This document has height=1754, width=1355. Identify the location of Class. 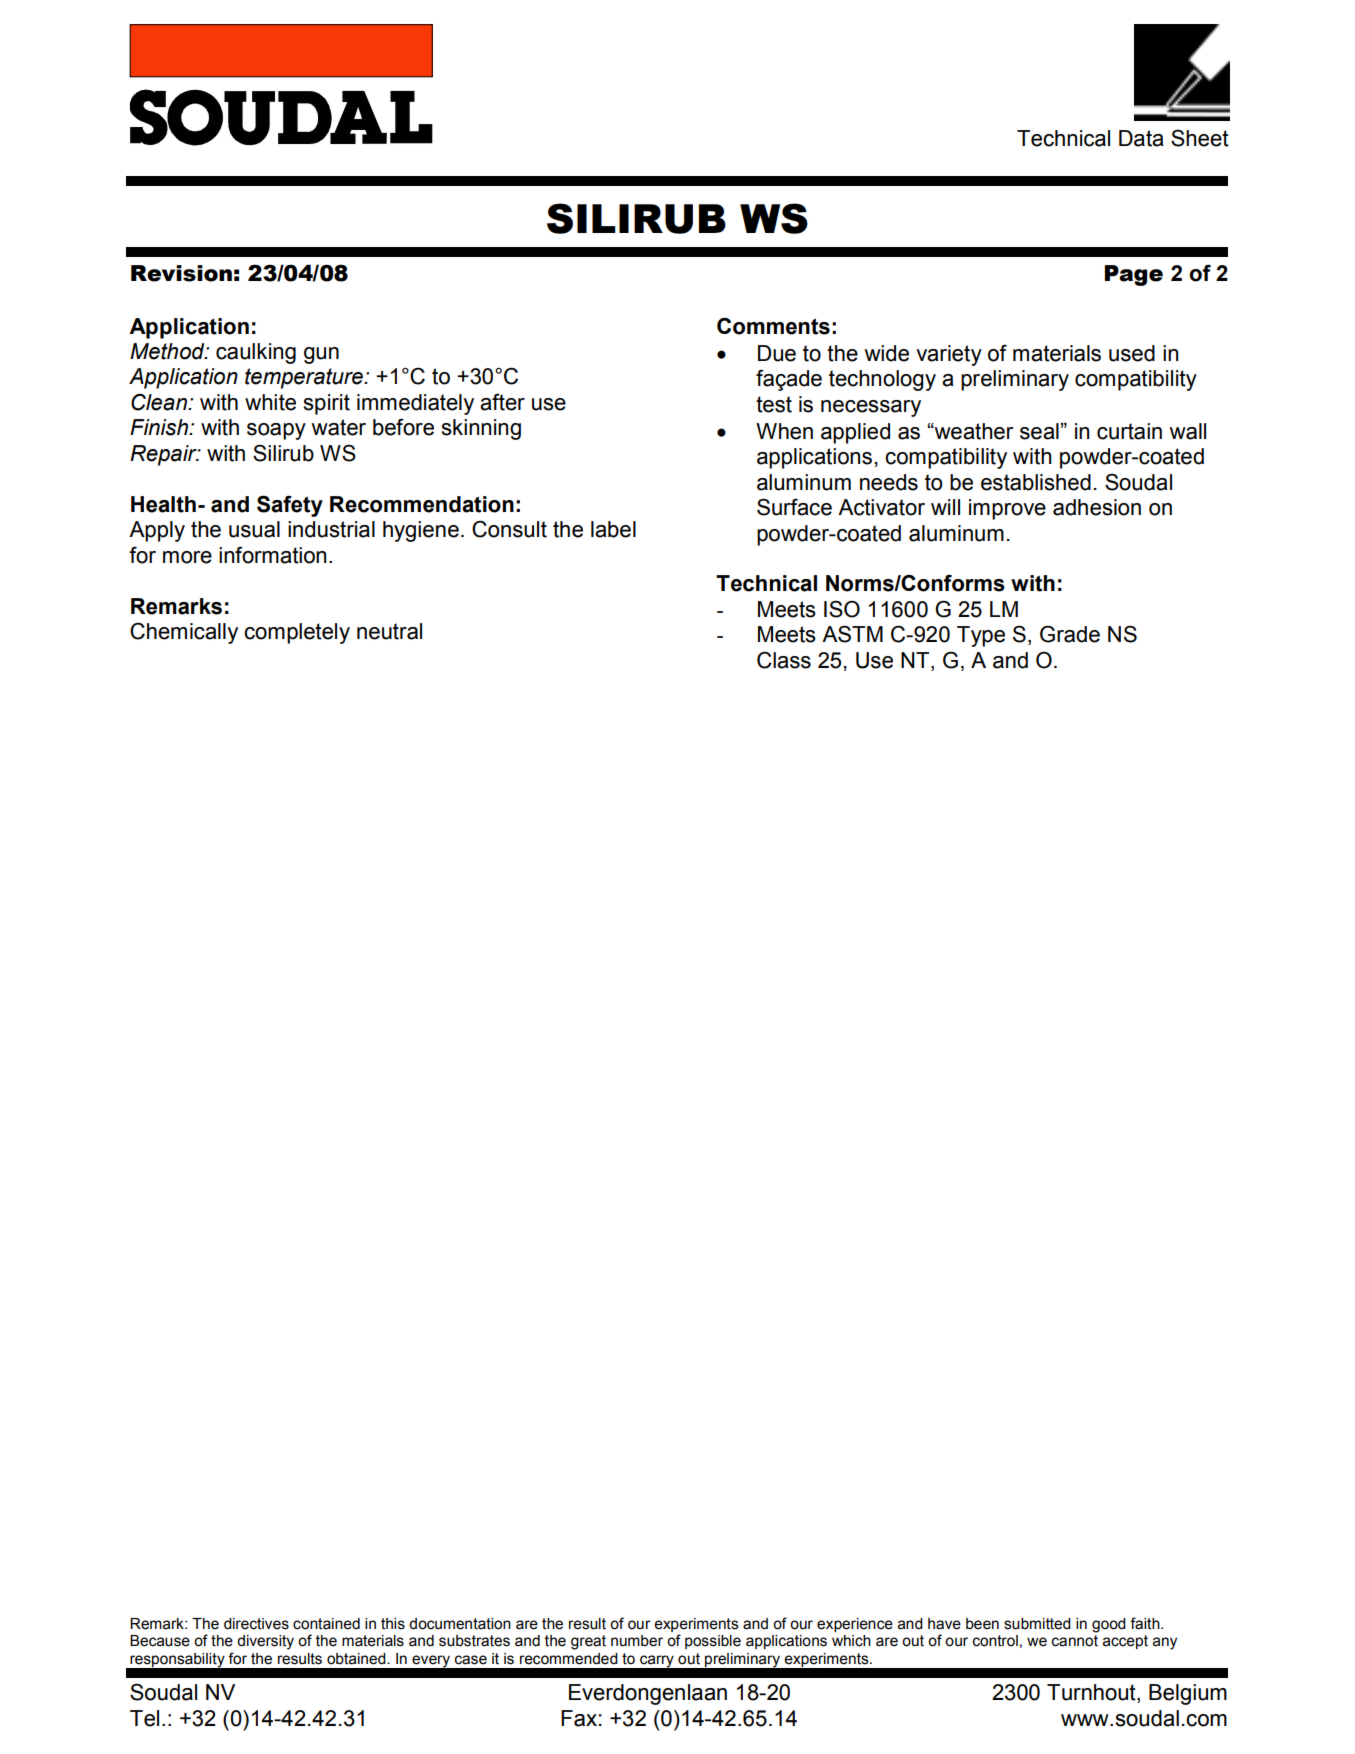
(784, 660).
